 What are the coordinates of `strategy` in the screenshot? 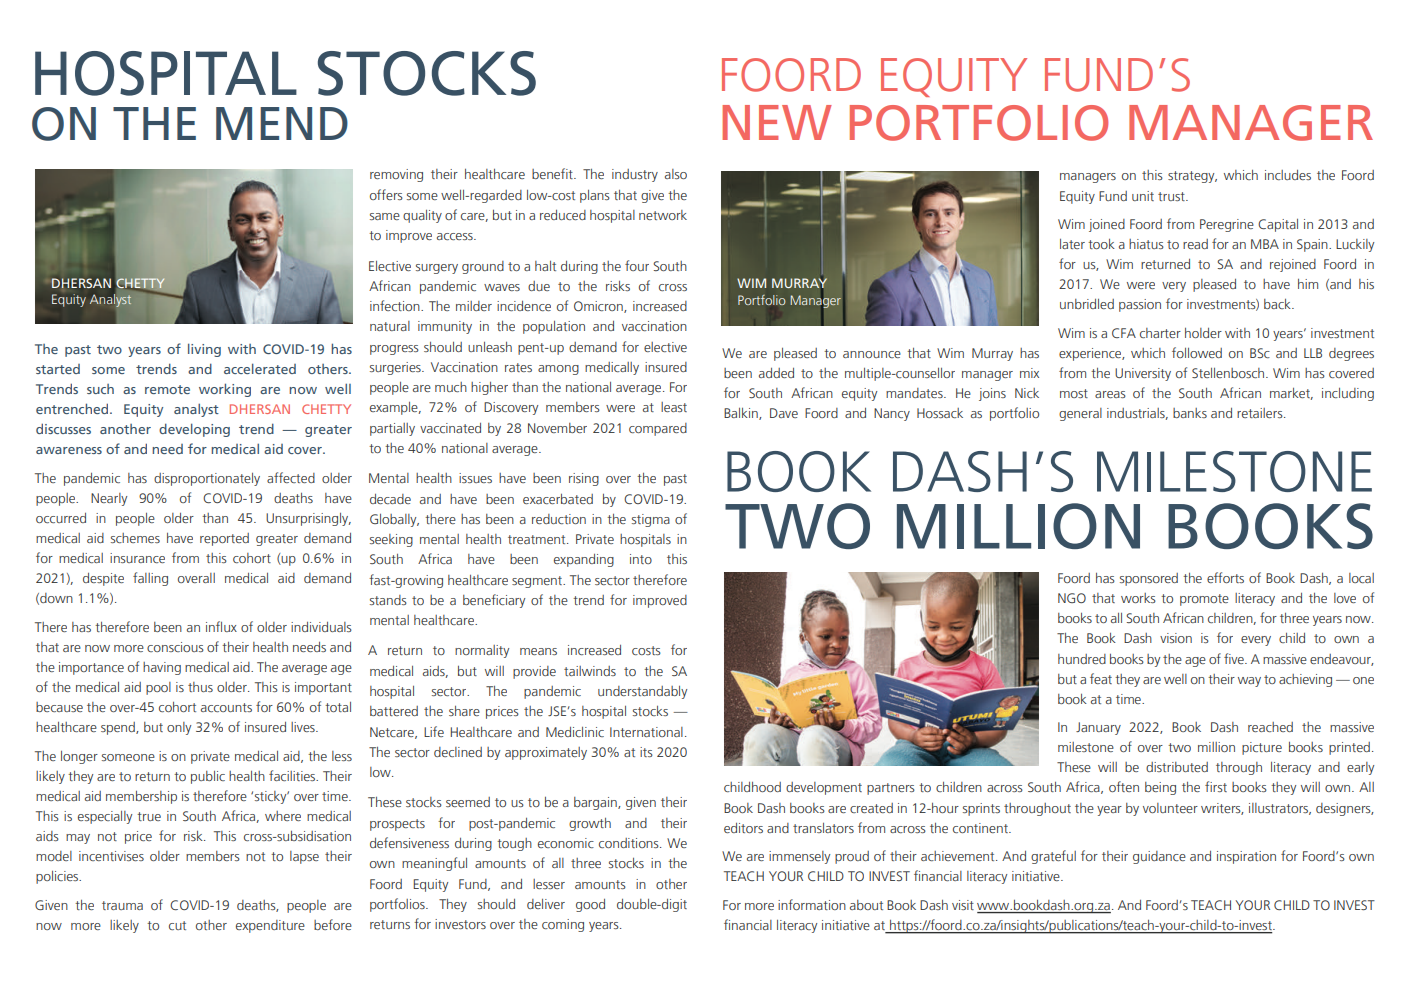 It's located at (1192, 177).
